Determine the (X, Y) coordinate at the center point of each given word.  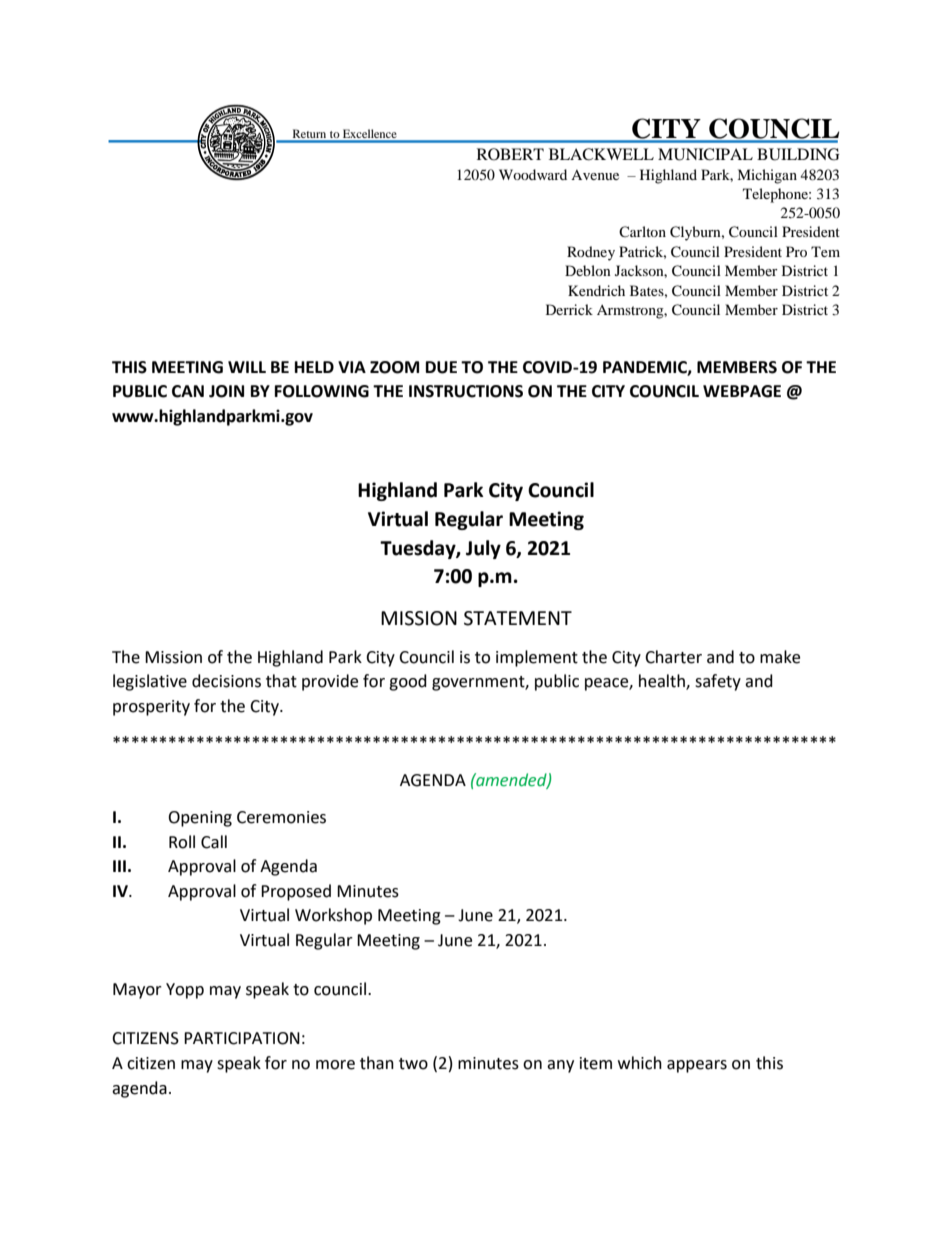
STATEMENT (518, 618)
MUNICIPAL (705, 154)
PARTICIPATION (242, 1038)
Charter (673, 657)
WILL (247, 367)
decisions (226, 681)
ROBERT (510, 154)
